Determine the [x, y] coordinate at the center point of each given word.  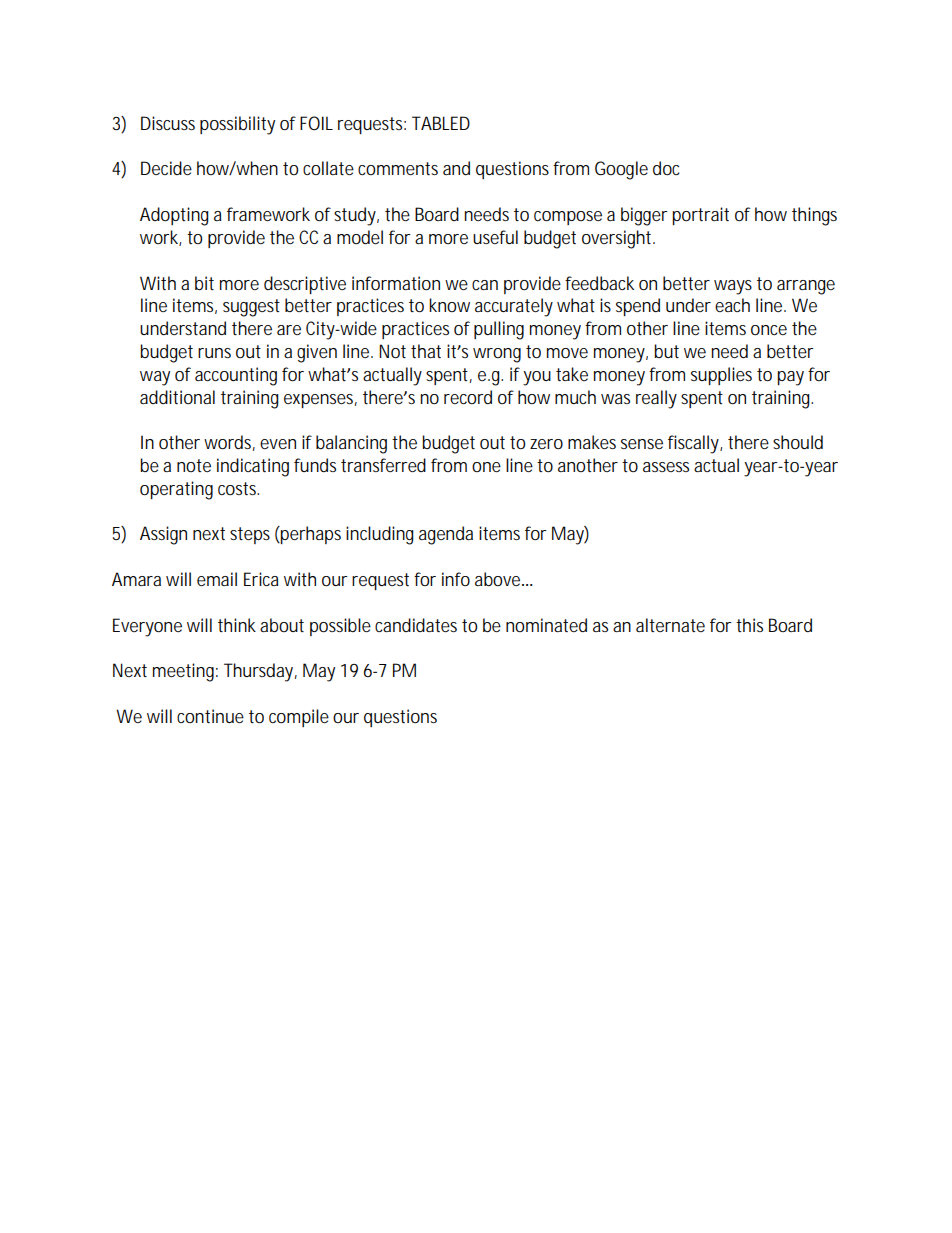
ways [733, 287]
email [217, 579]
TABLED [441, 123]
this [749, 625]
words [229, 443]
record [468, 397]
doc [666, 168]
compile [299, 718]
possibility [237, 125]
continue [210, 716]
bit [204, 283]
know [449, 305]
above [499, 579]
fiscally [695, 444]
